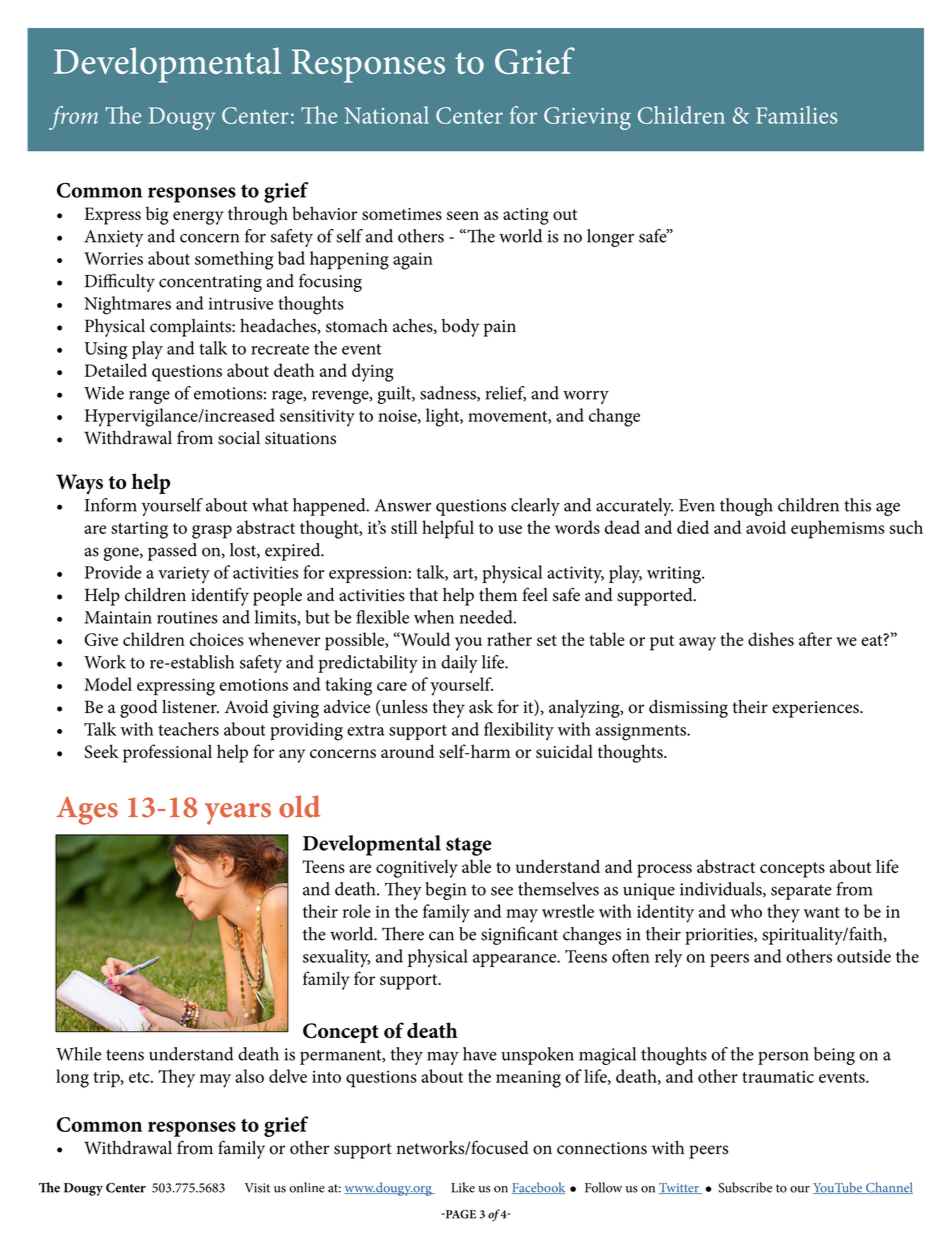 Image resolution: width=952 pixels, height=1233 pixels. I want to click on rather, so click(509, 639).
